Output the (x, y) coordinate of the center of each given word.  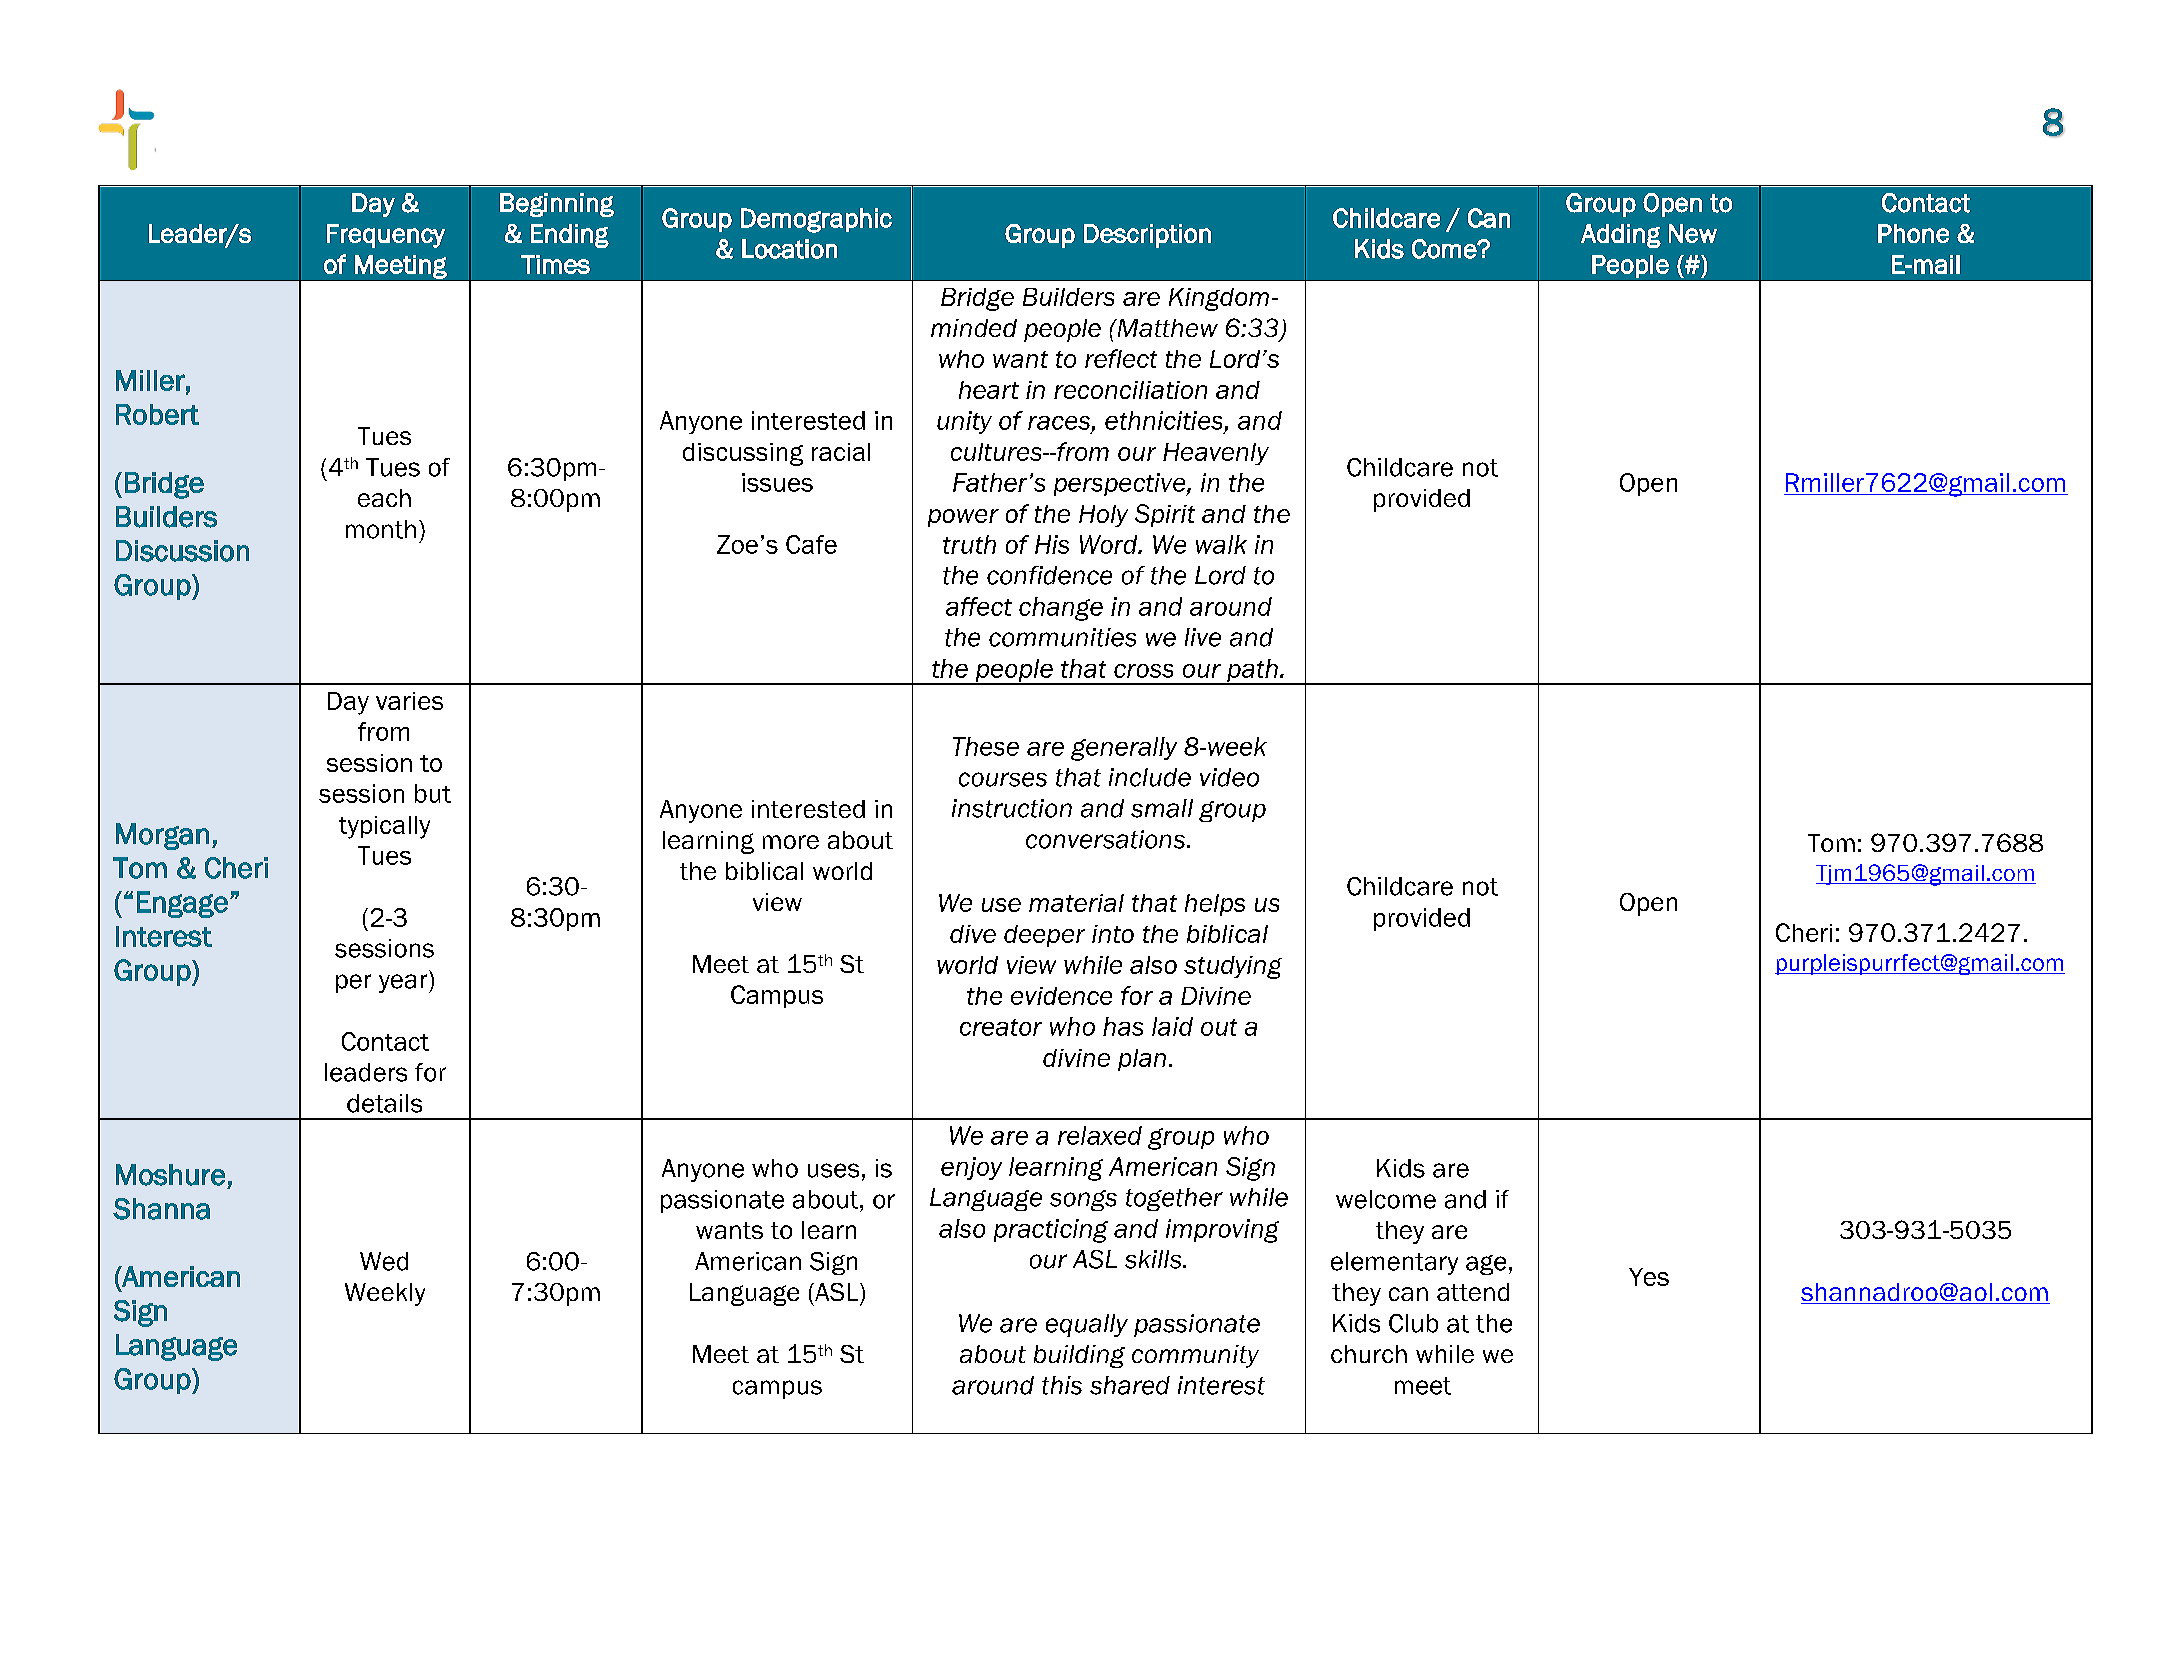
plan (1142, 1060)
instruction (1012, 808)
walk (1221, 544)
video (1229, 777)
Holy (1103, 516)
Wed (384, 1261)
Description (1147, 236)
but (433, 793)
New (1693, 233)
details (384, 1103)
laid (1172, 1026)
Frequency (386, 236)
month (381, 529)
